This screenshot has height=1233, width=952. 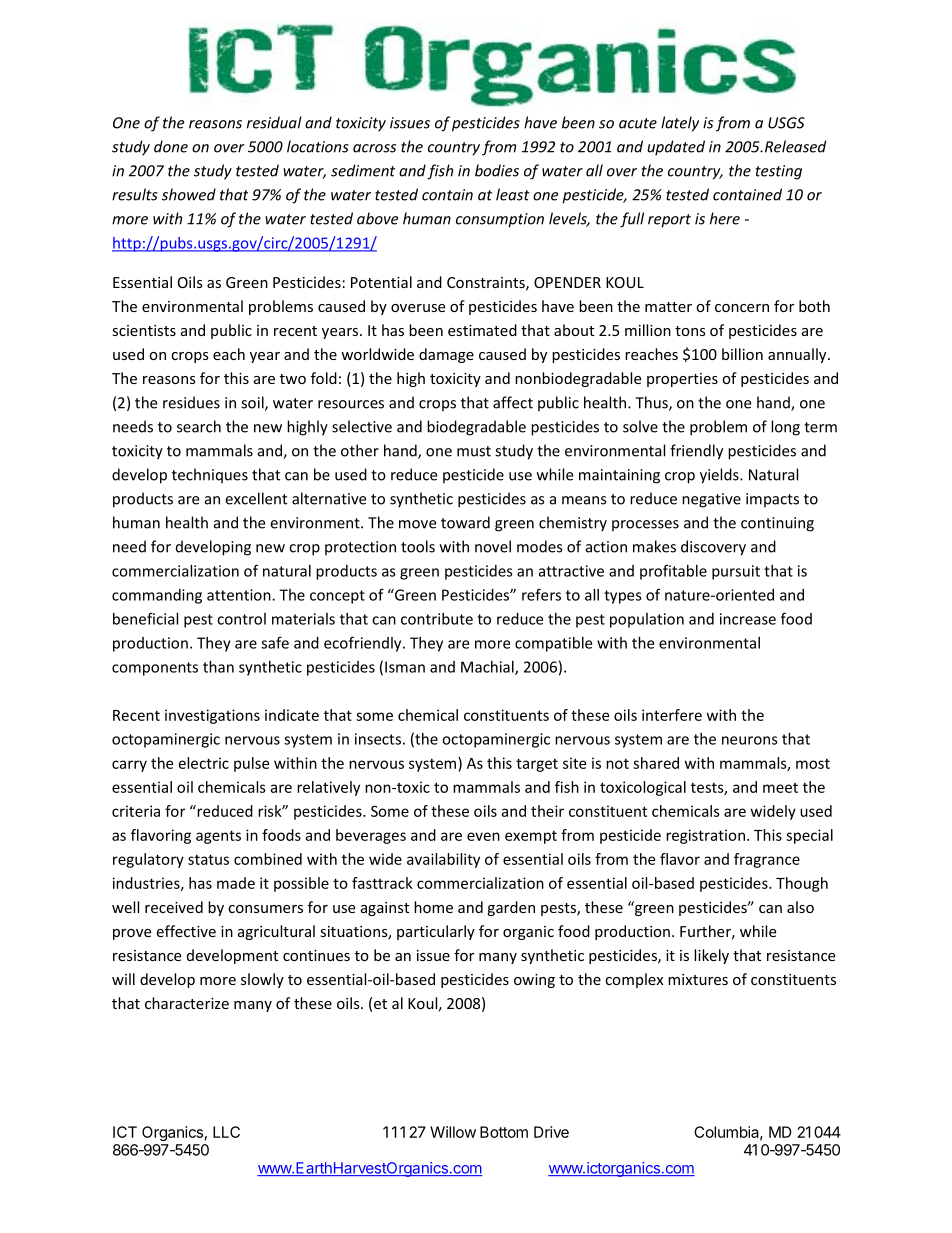 What do you see at coordinates (208, 859) in the screenshot?
I see `status` at bounding box center [208, 859].
